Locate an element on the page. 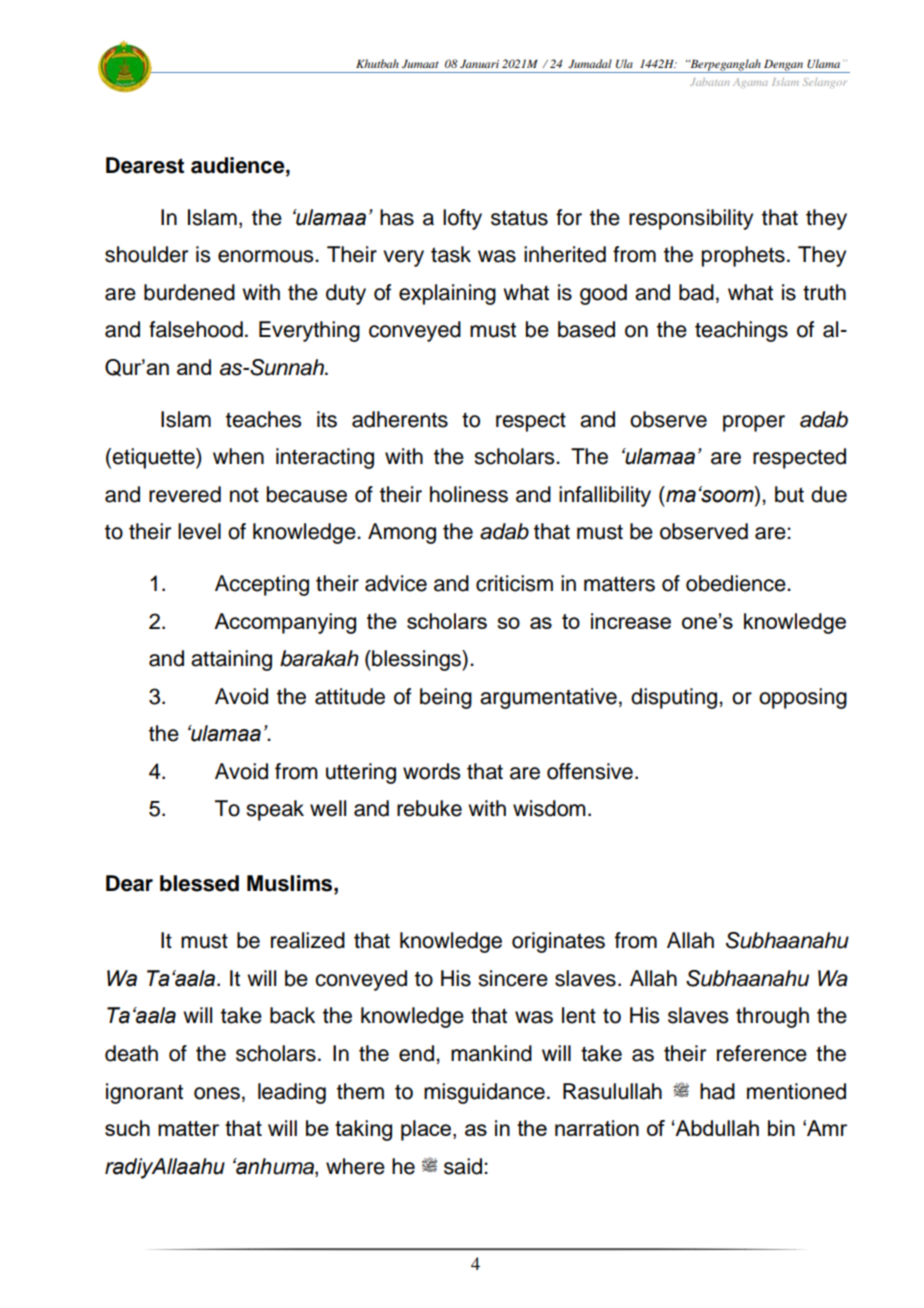  holiness is located at coordinates (469, 494).
